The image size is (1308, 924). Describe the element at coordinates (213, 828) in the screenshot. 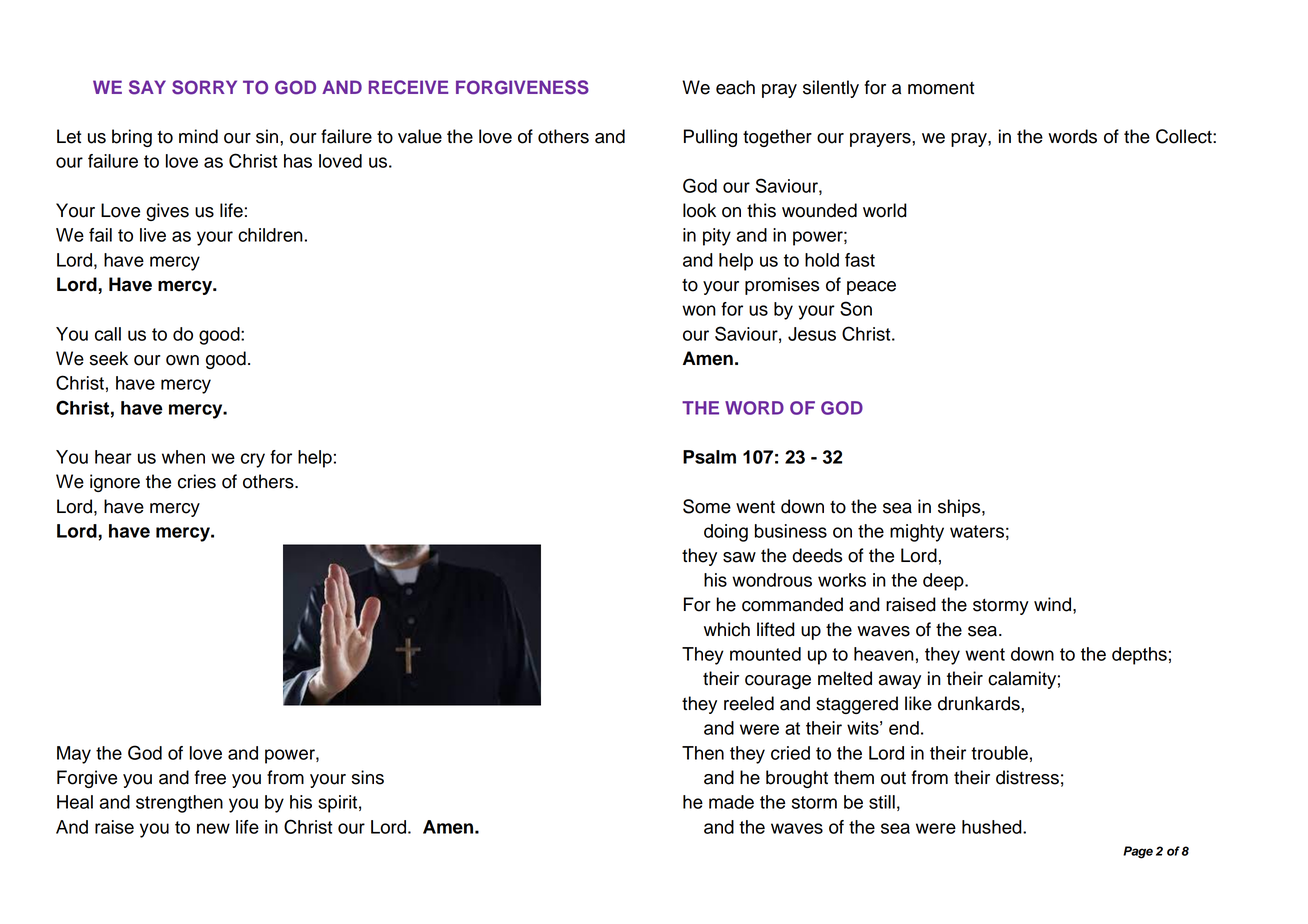

I see `new` at that location.
